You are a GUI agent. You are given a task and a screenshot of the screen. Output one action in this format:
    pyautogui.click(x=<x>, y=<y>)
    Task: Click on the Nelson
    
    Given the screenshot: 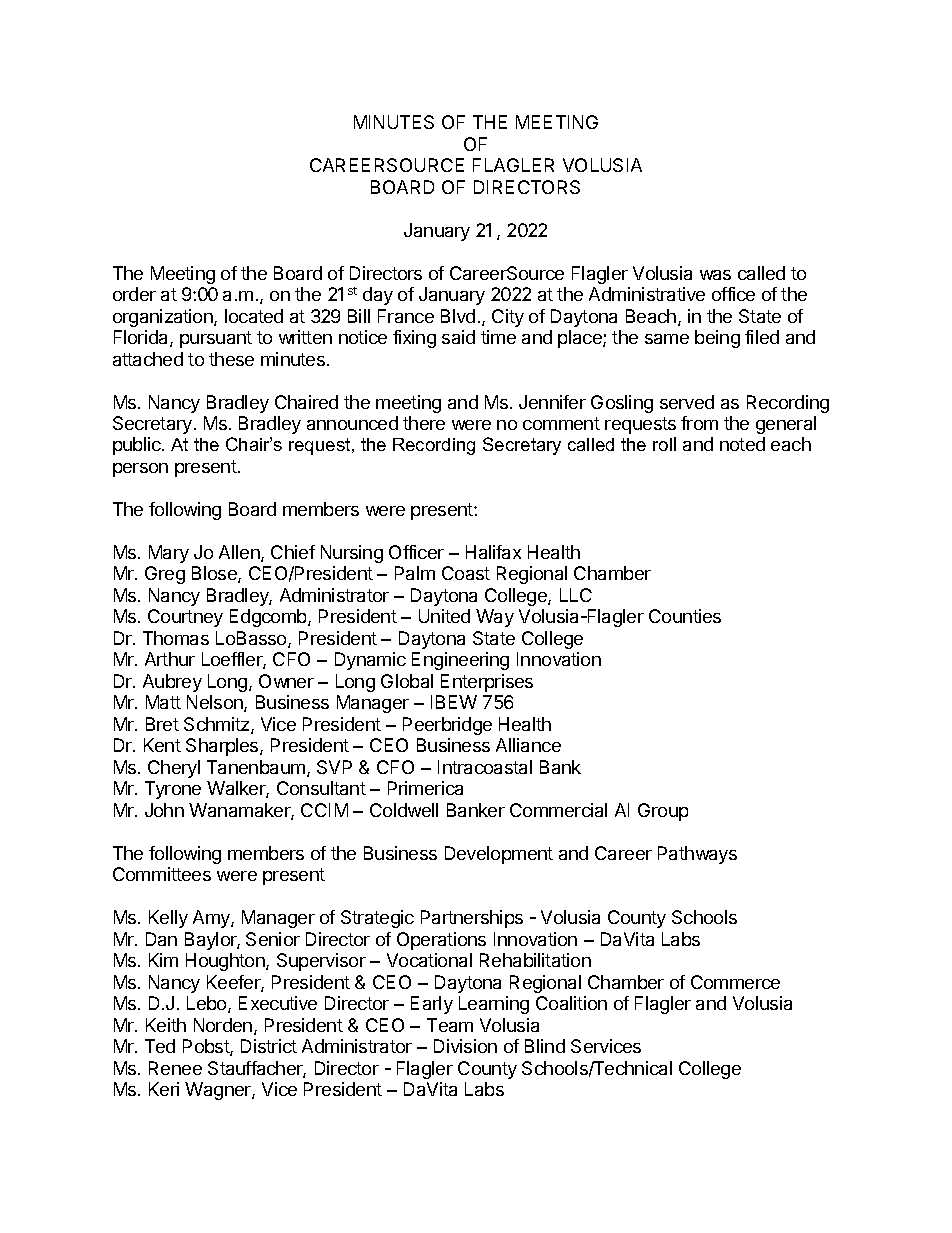 What is the action you would take?
    pyautogui.click(x=216, y=703)
